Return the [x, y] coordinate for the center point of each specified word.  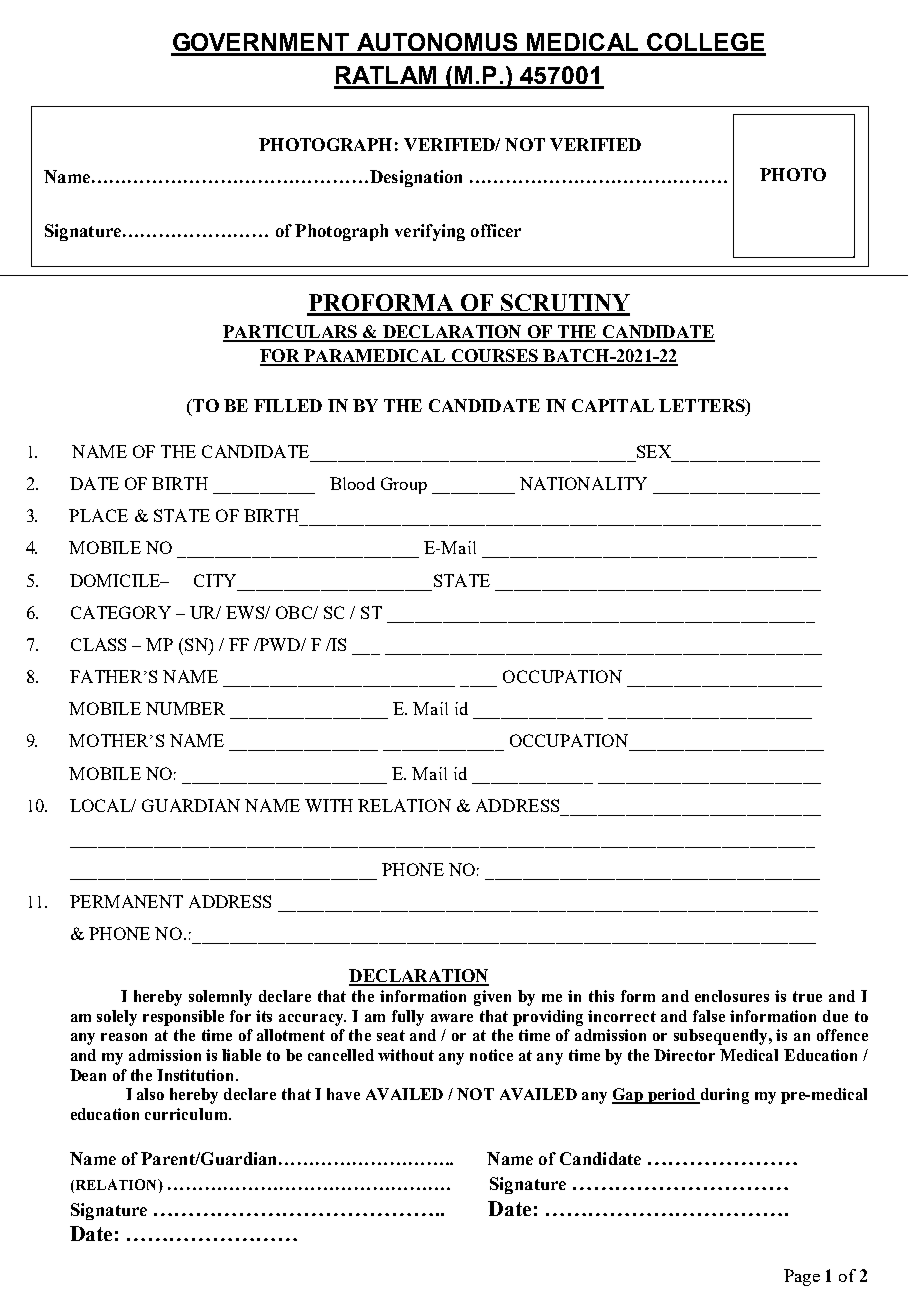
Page [802, 1277]
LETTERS [703, 405]
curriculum [187, 1114]
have [343, 1094]
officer [496, 230]
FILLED [288, 405]
